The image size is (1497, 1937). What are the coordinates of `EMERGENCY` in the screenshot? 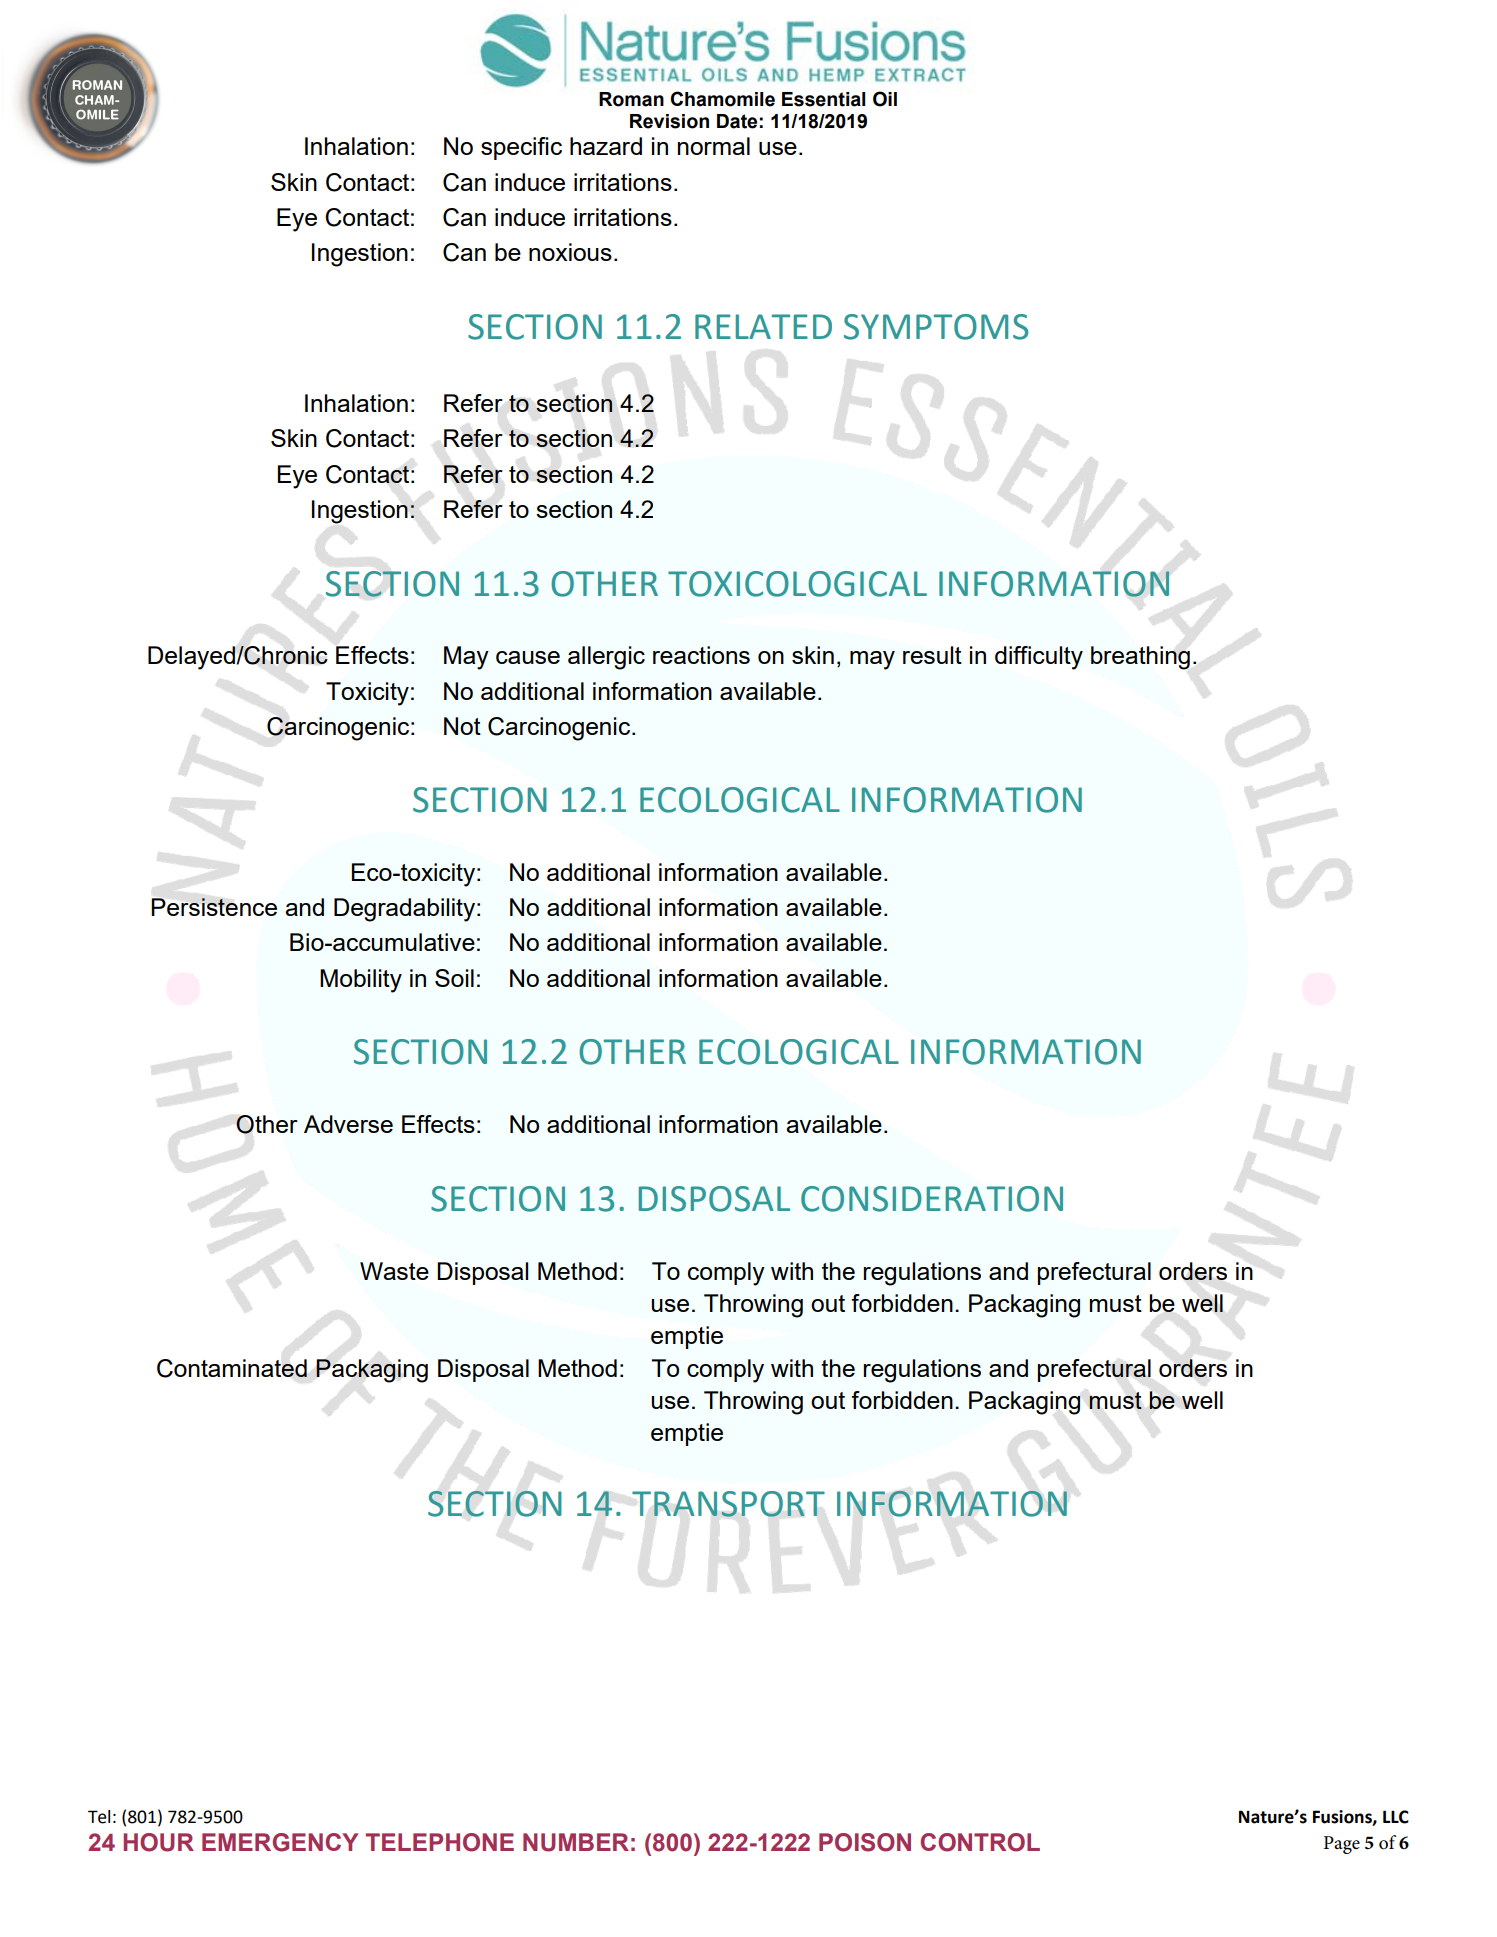 It's located at (280, 1842).
